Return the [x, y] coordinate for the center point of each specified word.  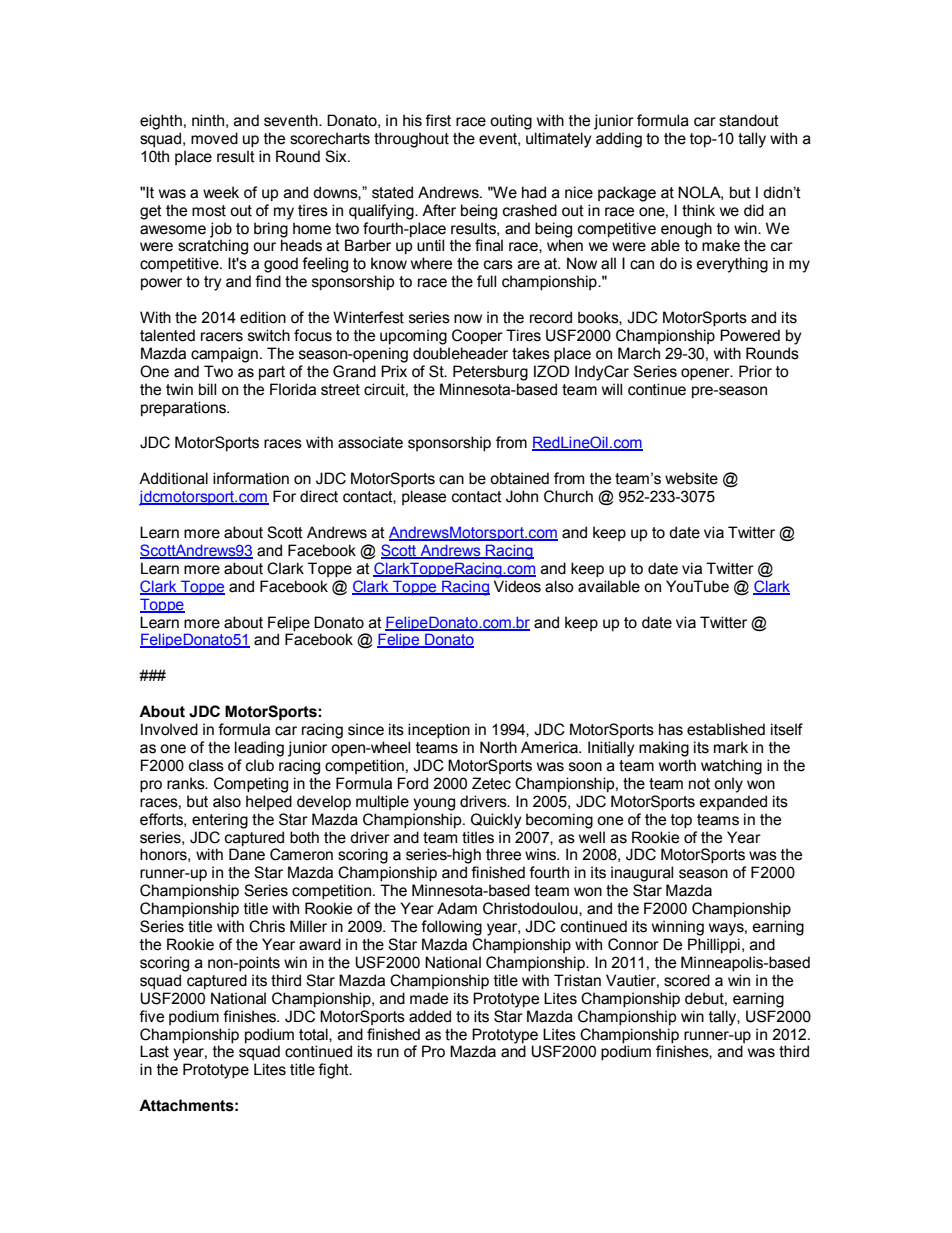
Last [154, 1051]
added [430, 1016]
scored [687, 980]
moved [214, 138]
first [438, 120]
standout [749, 120]
